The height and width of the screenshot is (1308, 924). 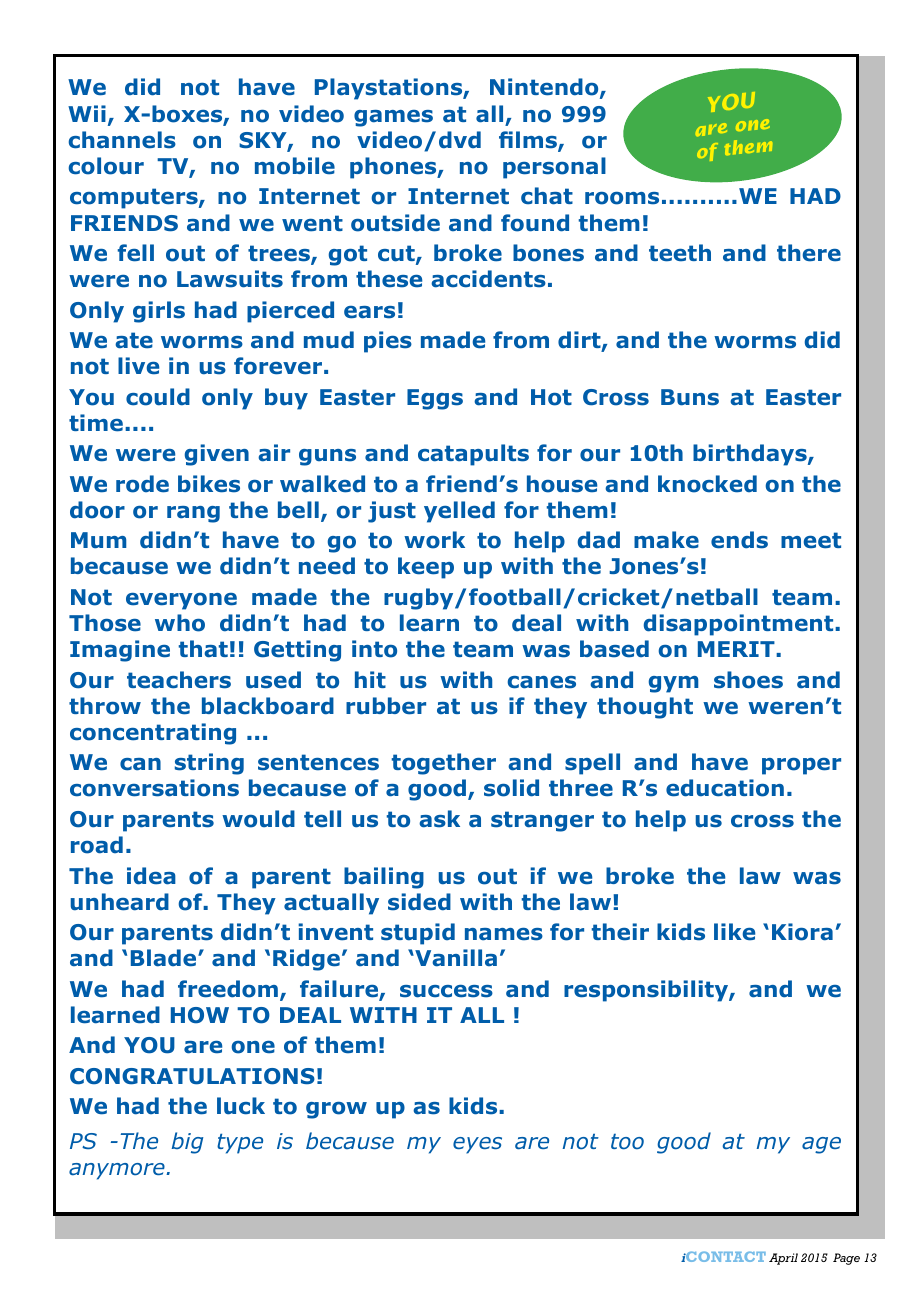 What do you see at coordinates (154, 788) in the screenshot?
I see `conversations` at bounding box center [154, 788].
